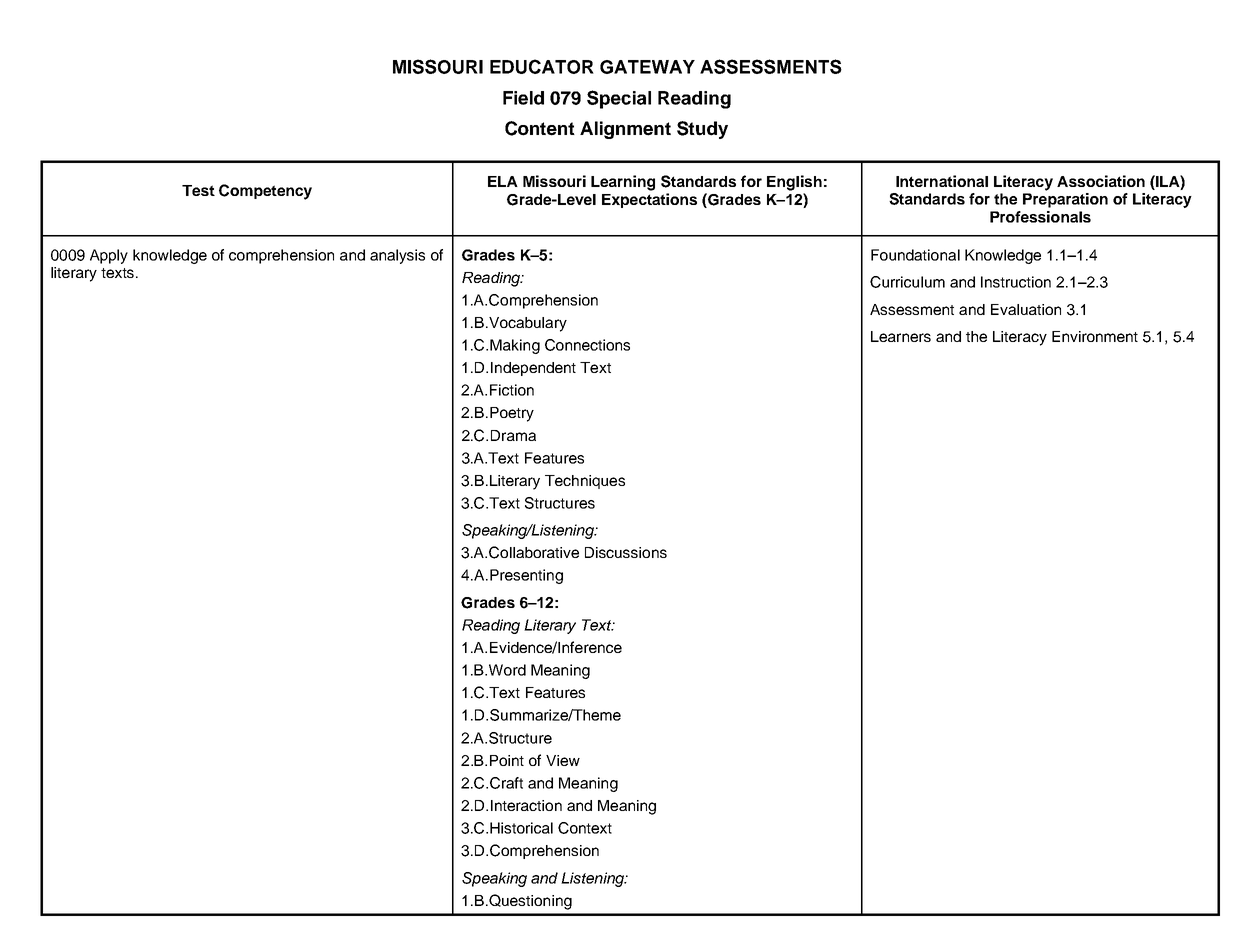 Image resolution: width=1233 pixels, height=952 pixels. What do you see at coordinates (397, 256) in the screenshot?
I see `analysis` at bounding box center [397, 256].
